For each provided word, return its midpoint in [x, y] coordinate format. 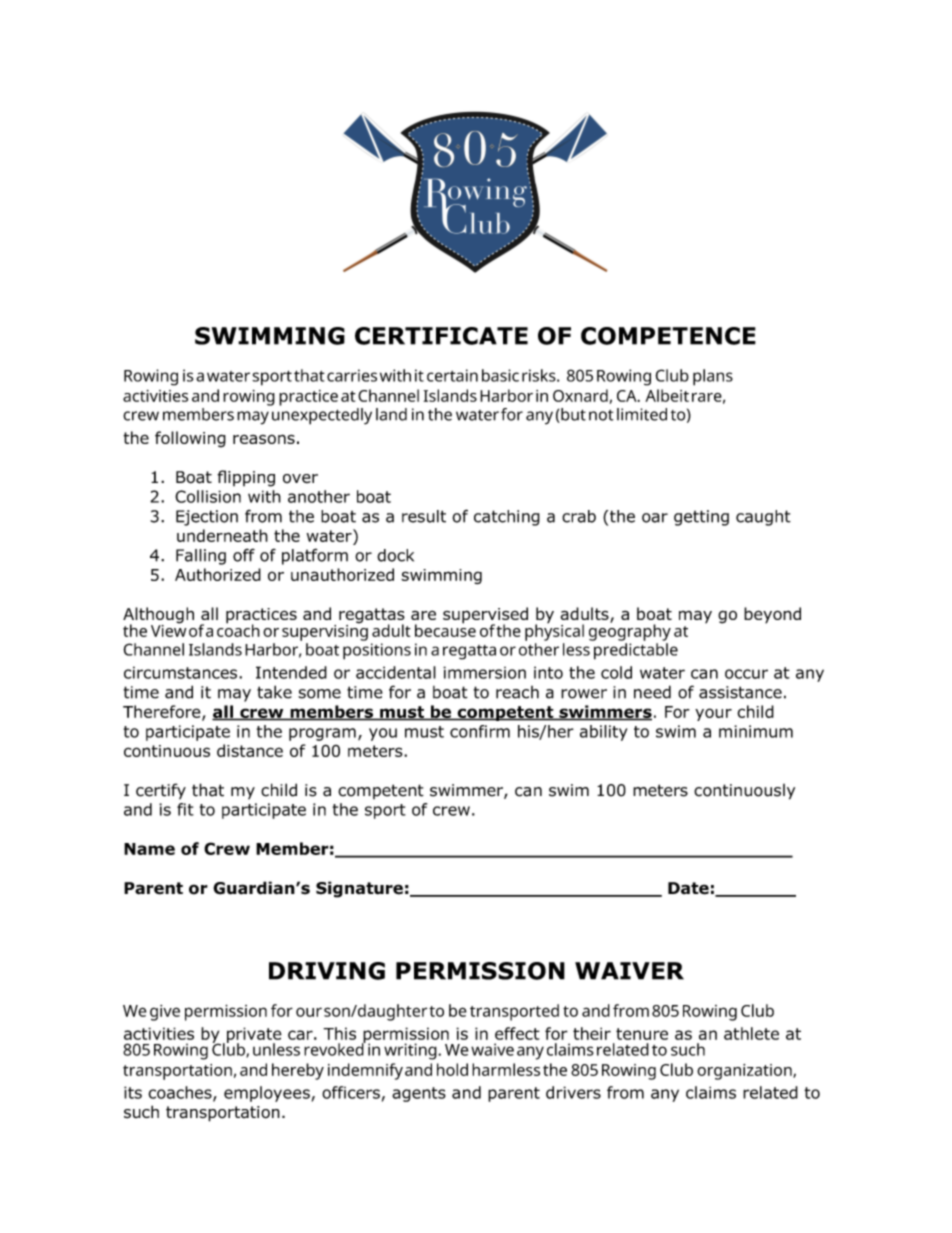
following [190, 439]
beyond [772, 615]
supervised [485, 616]
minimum [756, 731]
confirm [480, 731]
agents [419, 1094]
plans [713, 377]
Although [158, 616]
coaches [181, 1093]
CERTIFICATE [441, 336]
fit [185, 809]
